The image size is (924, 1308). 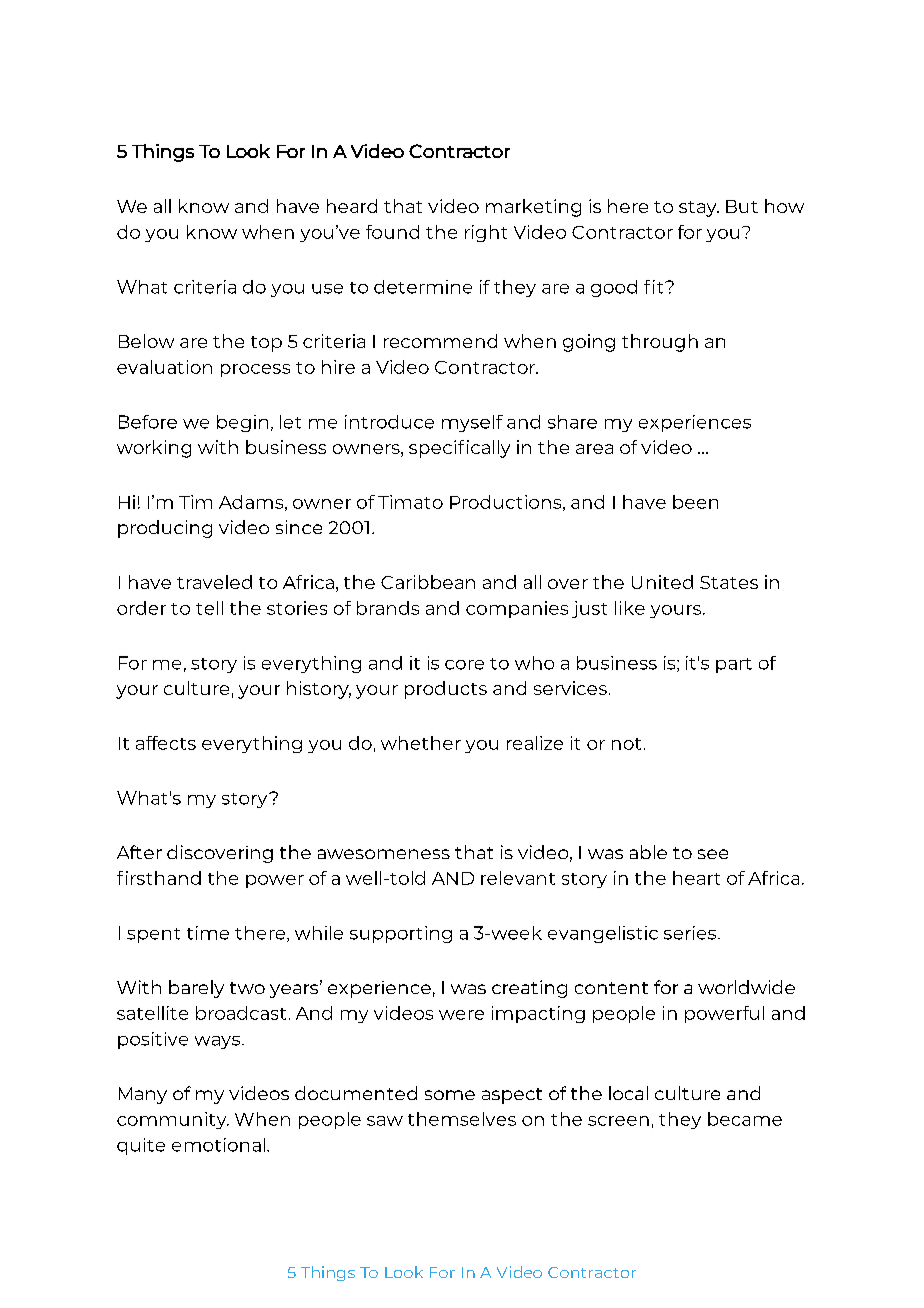 What do you see at coordinates (401, 934) in the screenshot?
I see `supporting` at bounding box center [401, 934].
